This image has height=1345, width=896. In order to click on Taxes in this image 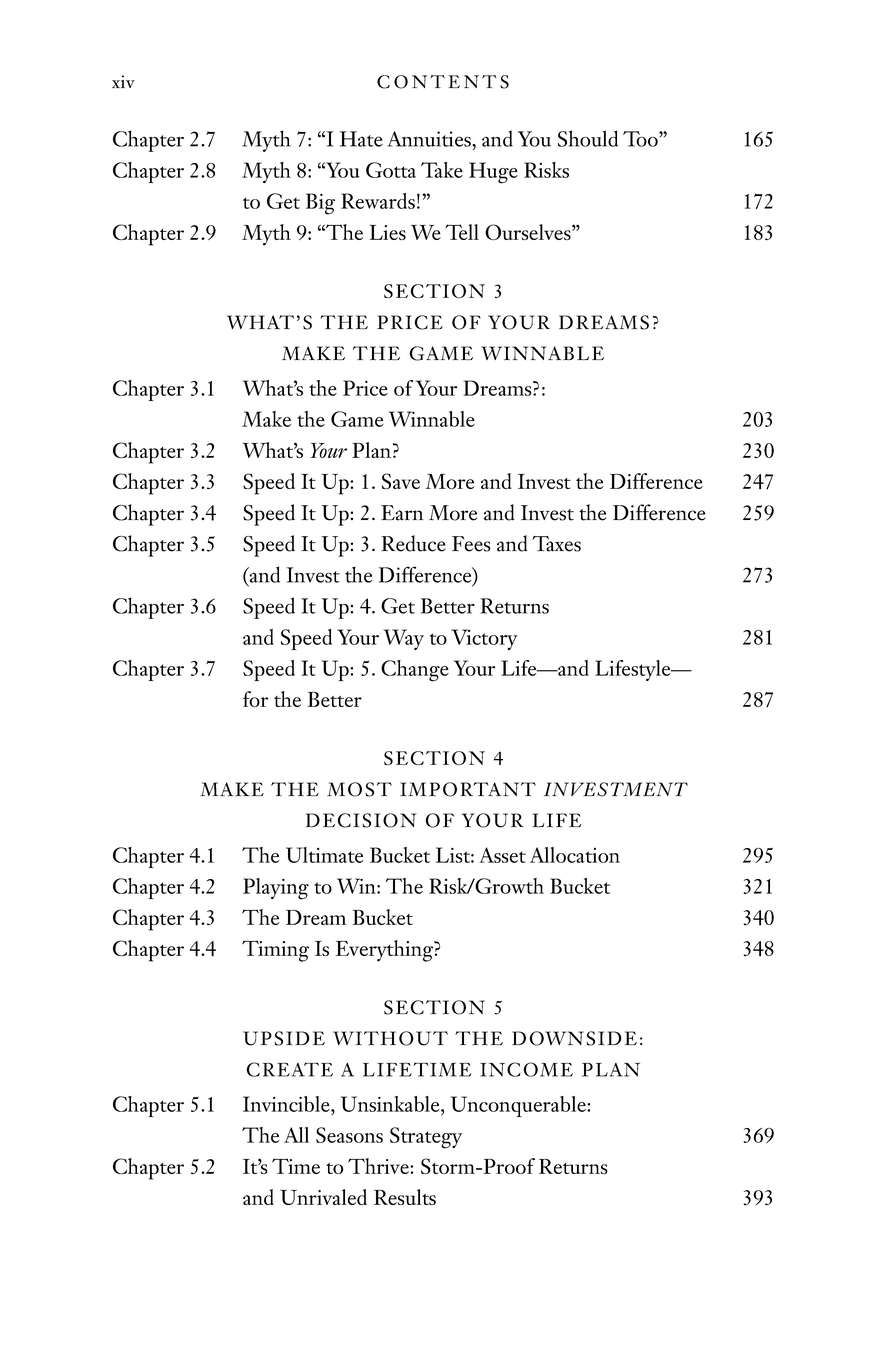, I will do `click(556, 544)`.
